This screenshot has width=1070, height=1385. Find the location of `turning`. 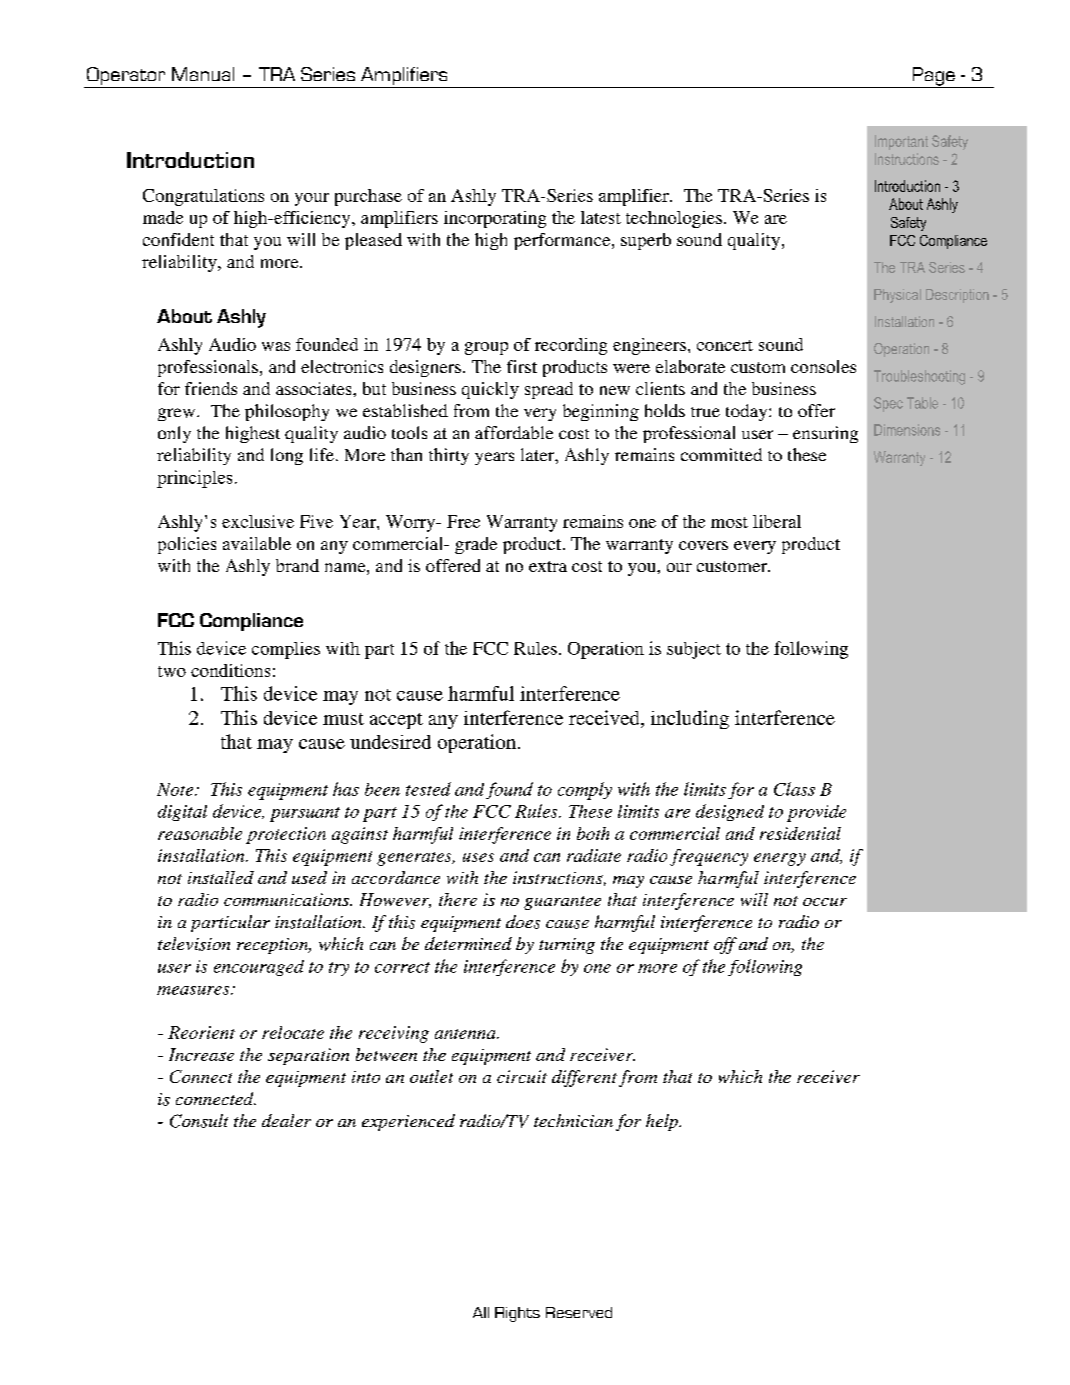

turning is located at coordinates (567, 946).
